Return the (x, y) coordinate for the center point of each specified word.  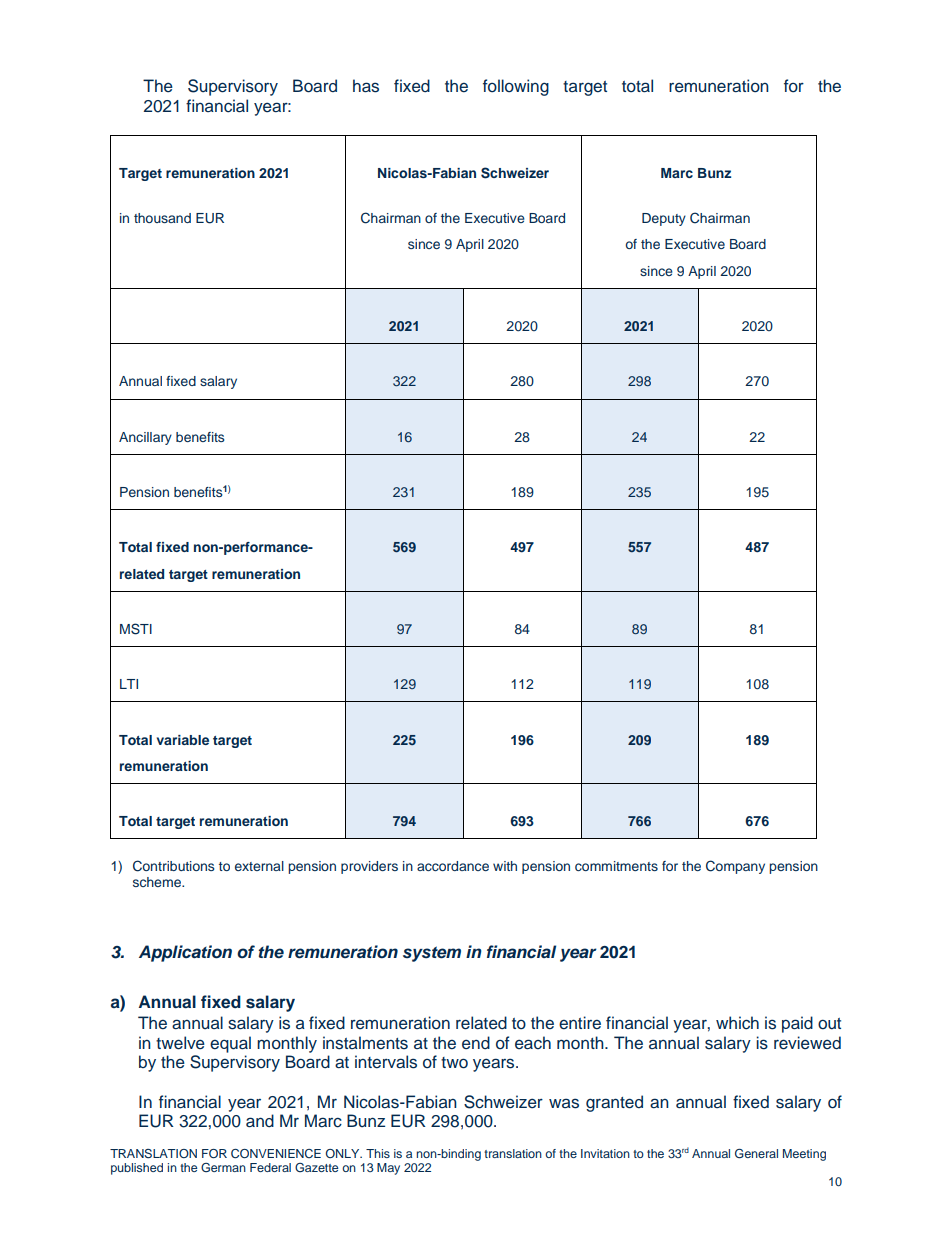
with (505, 866)
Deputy (664, 219)
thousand (162, 218)
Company (735, 867)
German (223, 1167)
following (516, 87)
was (564, 1103)
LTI (129, 684)
